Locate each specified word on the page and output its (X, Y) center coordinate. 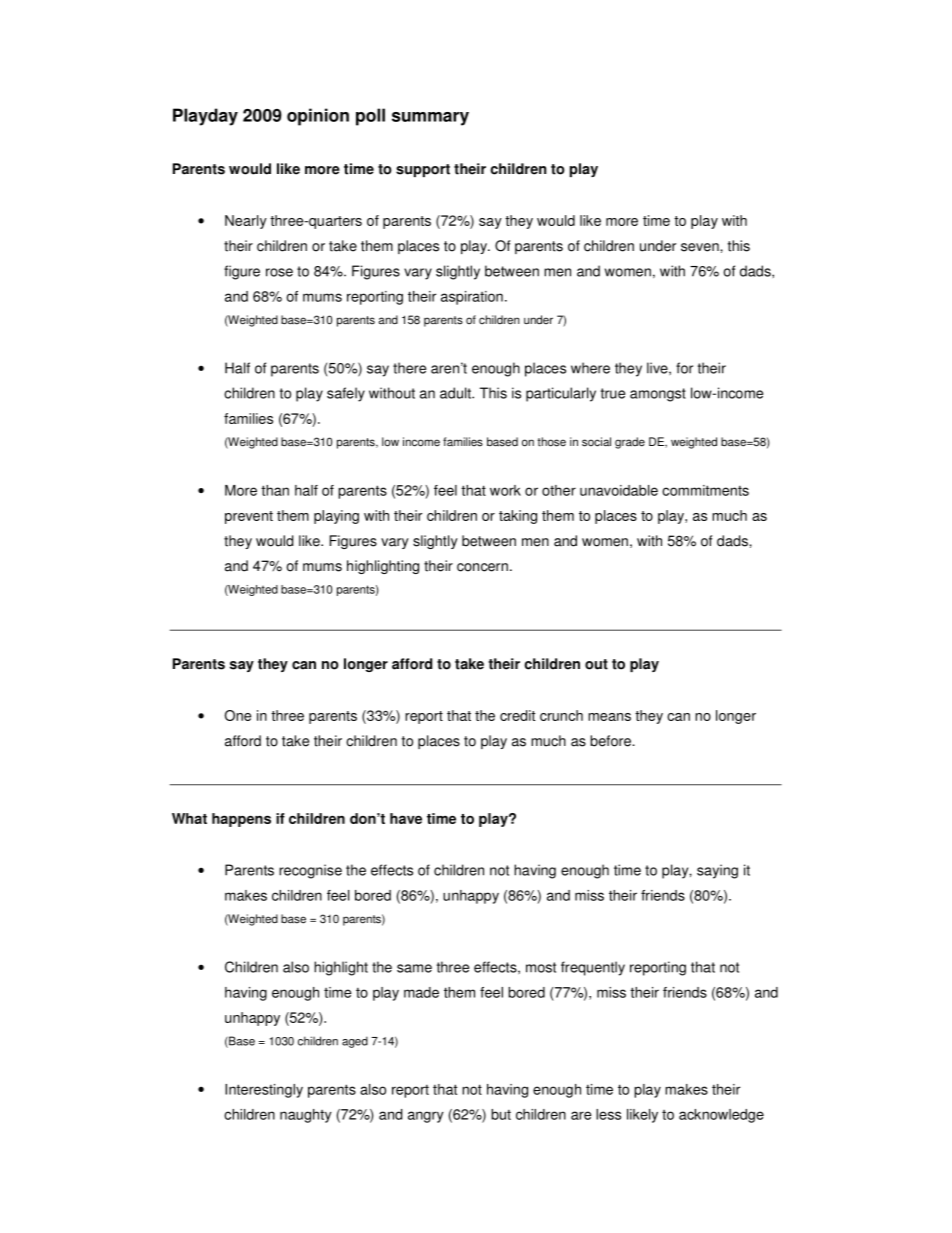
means (609, 717)
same (414, 968)
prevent (249, 517)
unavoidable (619, 490)
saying (717, 871)
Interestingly (264, 1091)
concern (482, 567)
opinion (318, 117)
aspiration (472, 298)
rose (279, 272)
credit (517, 715)
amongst (658, 395)
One (238, 715)
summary (430, 119)
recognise (310, 871)
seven (701, 247)
